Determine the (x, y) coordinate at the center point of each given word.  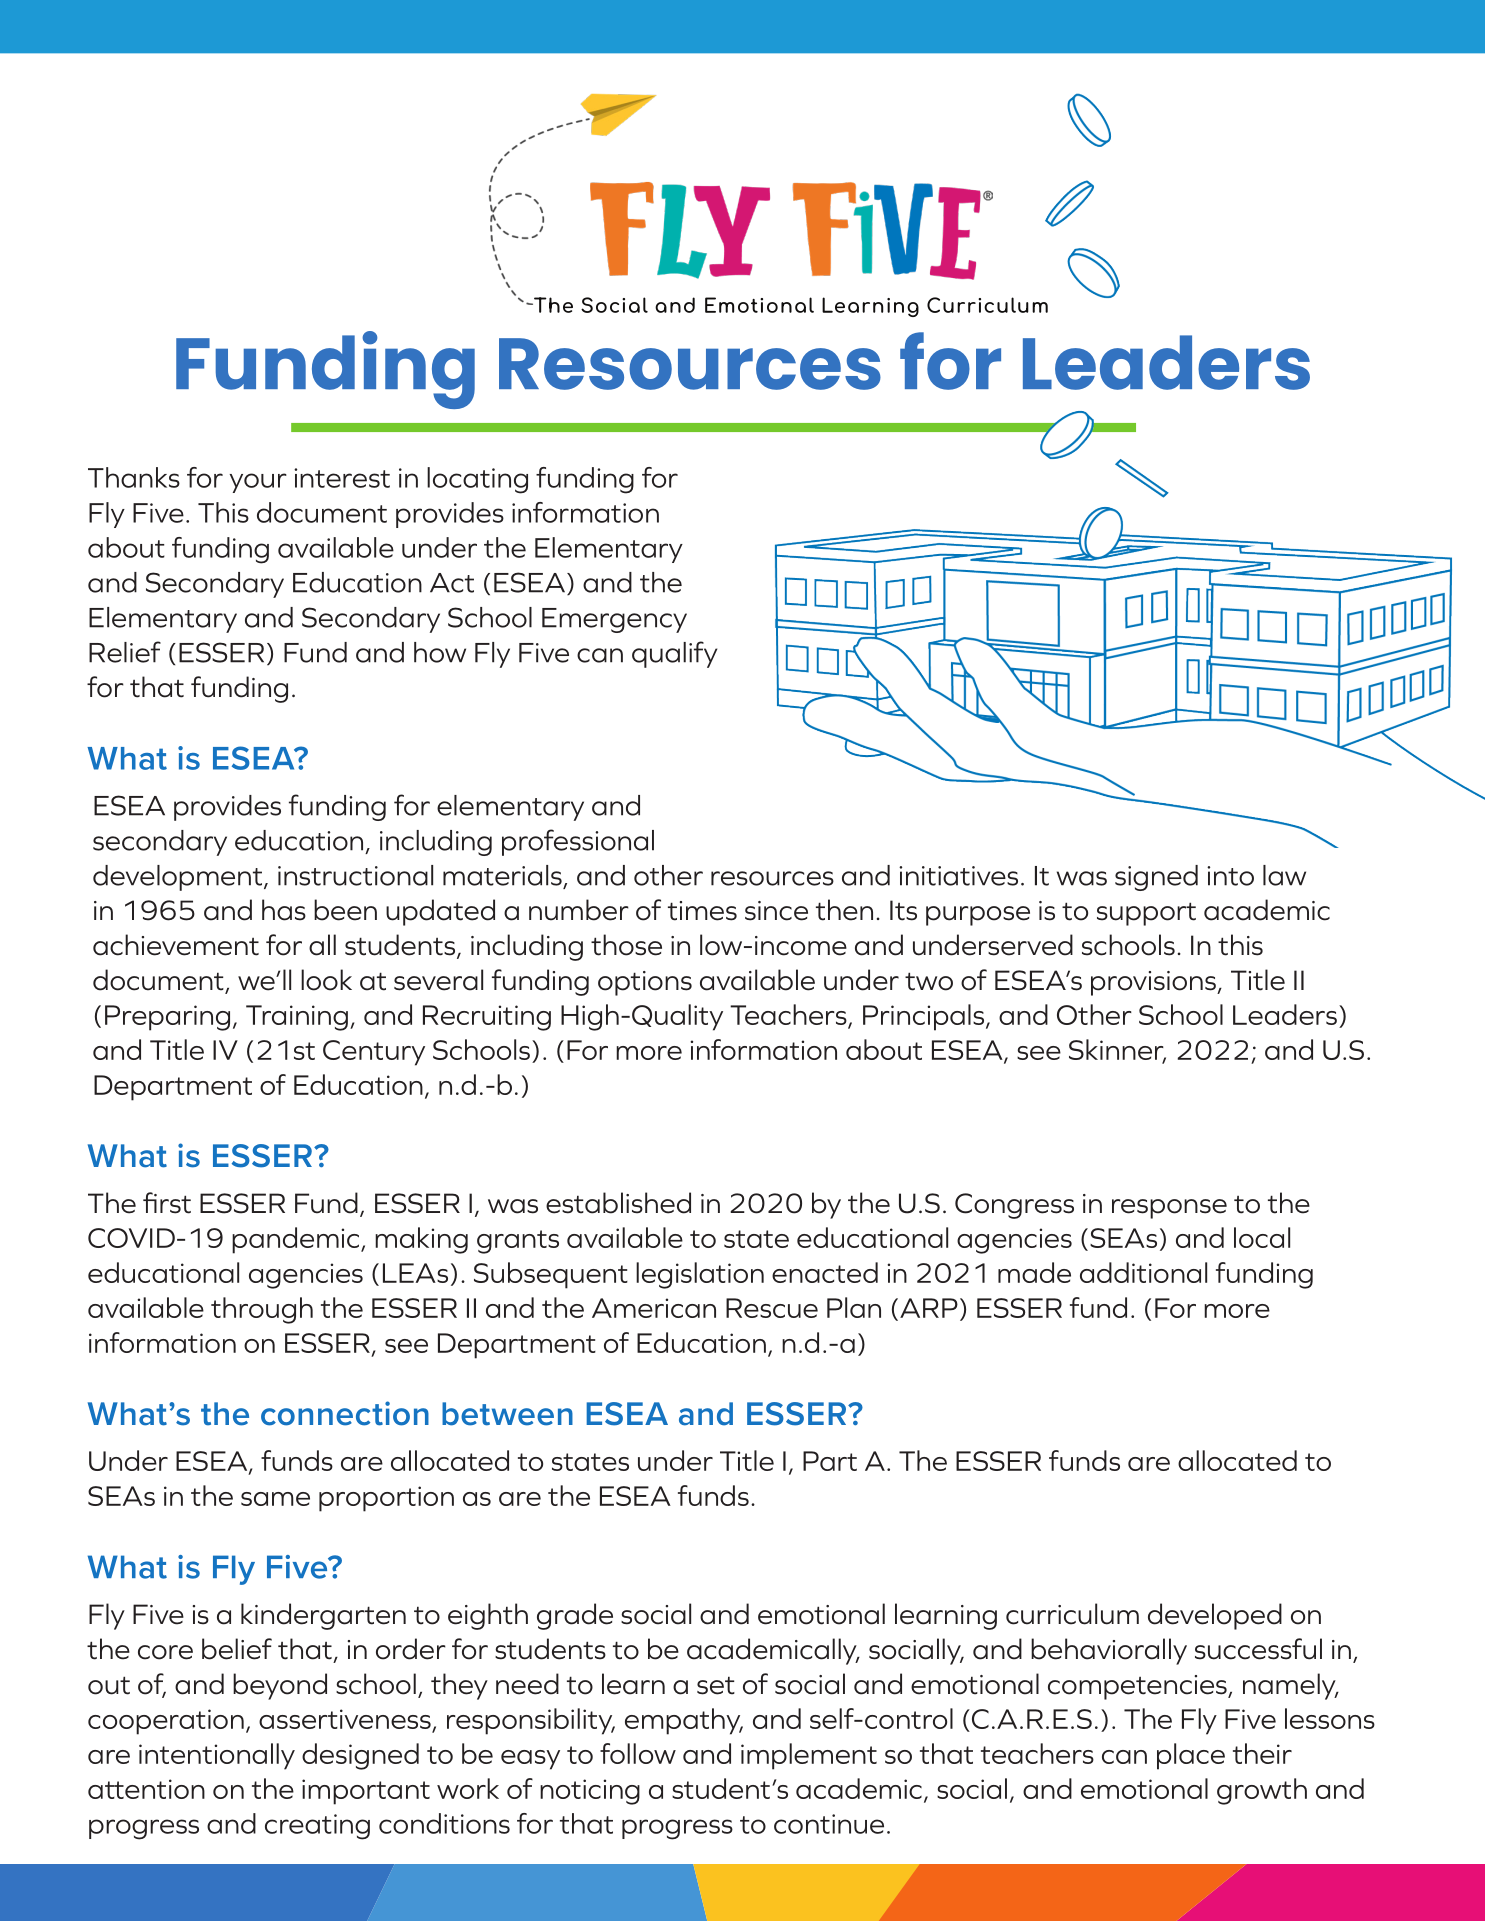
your (258, 483)
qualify (674, 654)
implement (809, 1756)
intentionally (217, 1756)
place (1191, 1756)
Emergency (614, 620)
